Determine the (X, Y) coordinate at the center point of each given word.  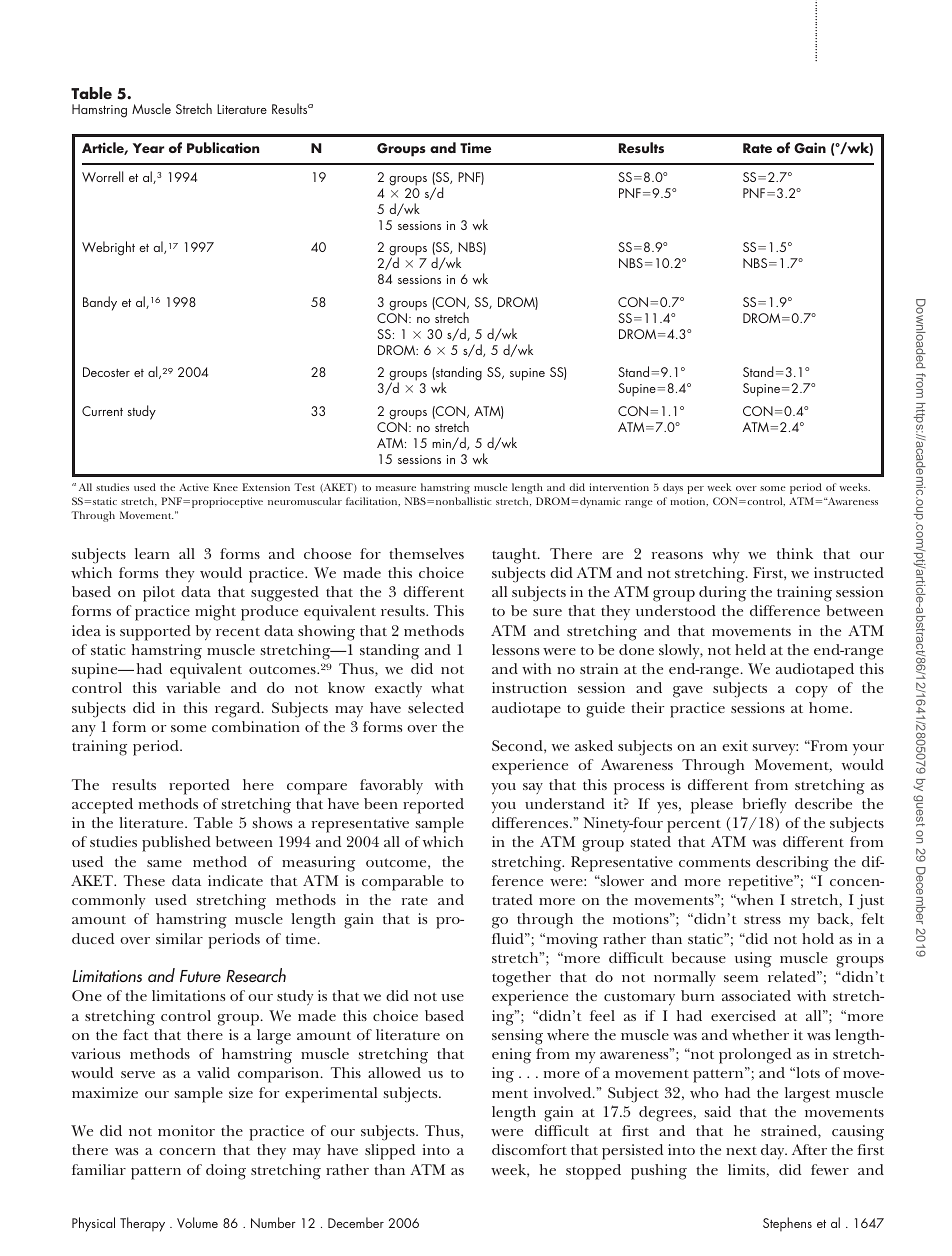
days (673, 488)
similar (179, 938)
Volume (197, 1222)
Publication (223, 147)
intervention (619, 487)
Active (194, 487)
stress (762, 919)
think (795, 553)
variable (193, 687)
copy (811, 692)
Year (148, 148)
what (447, 687)
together (521, 979)
